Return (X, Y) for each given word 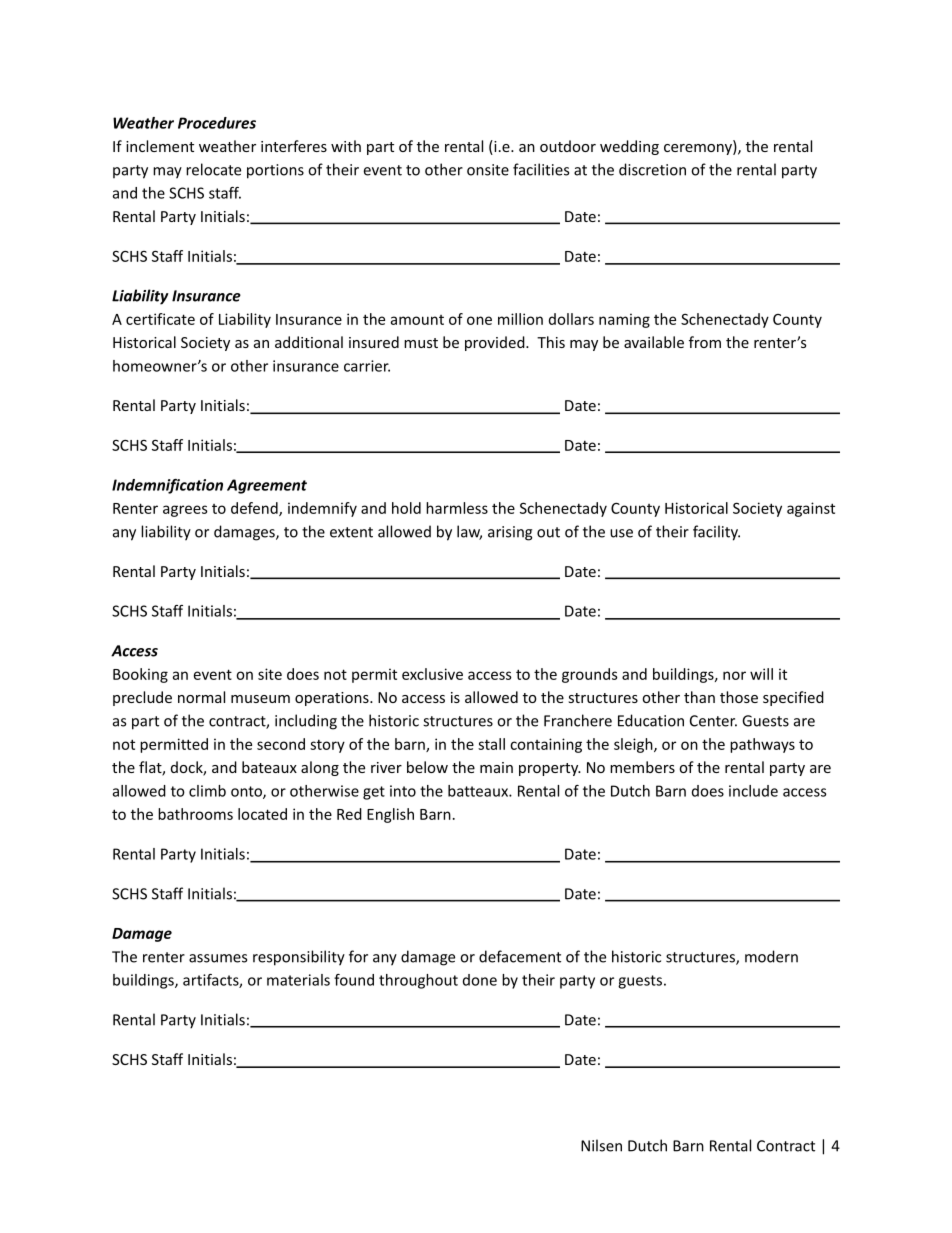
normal (201, 697)
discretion (652, 169)
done (480, 980)
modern (771, 956)
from (705, 342)
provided (496, 343)
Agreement (267, 486)
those (739, 697)
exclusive (432, 674)
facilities (541, 169)
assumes (218, 958)
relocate (213, 169)
